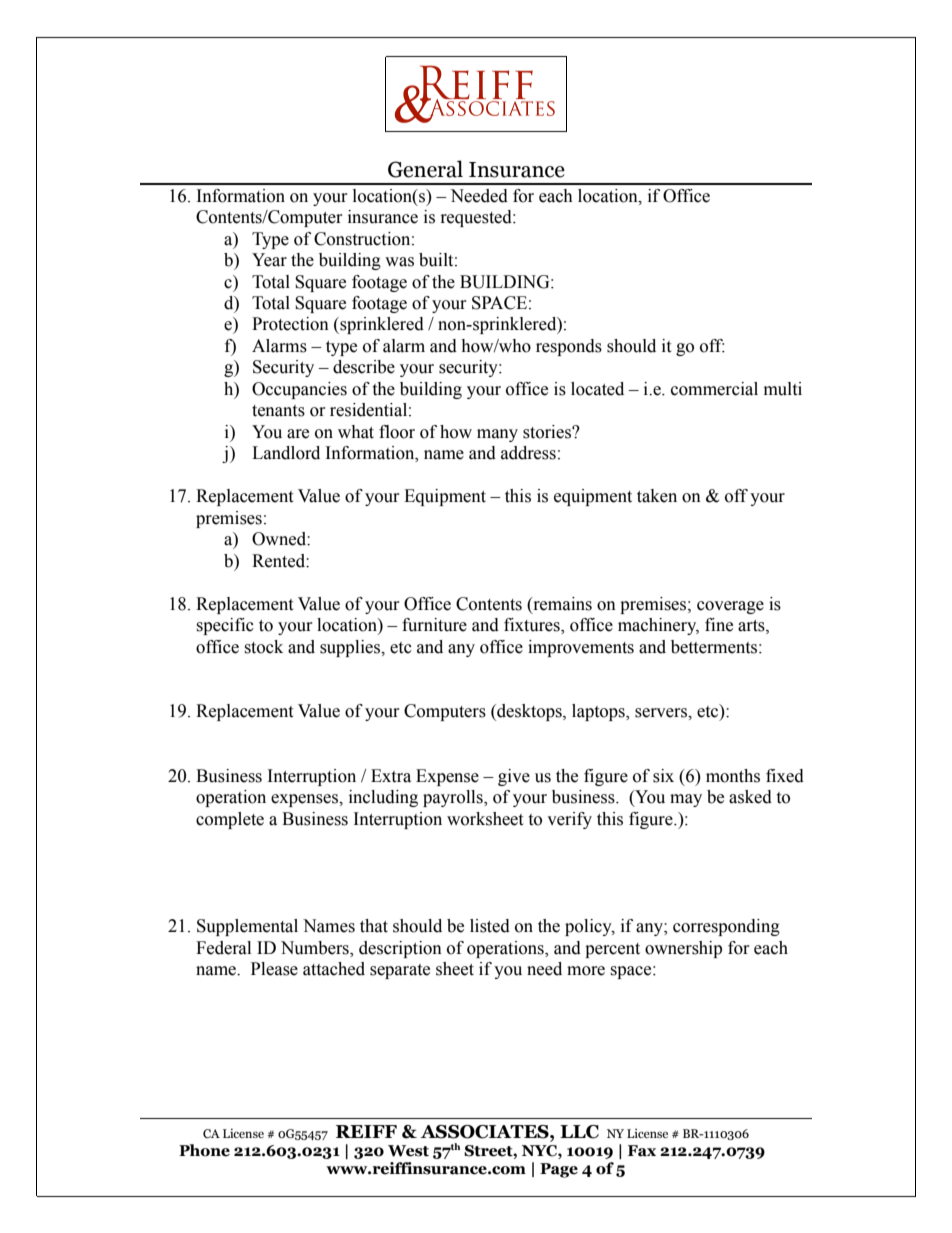 Image resolution: width=952 pixels, height=1233 pixels. What do you see at coordinates (269, 260) in the page?
I see `Year` at bounding box center [269, 260].
